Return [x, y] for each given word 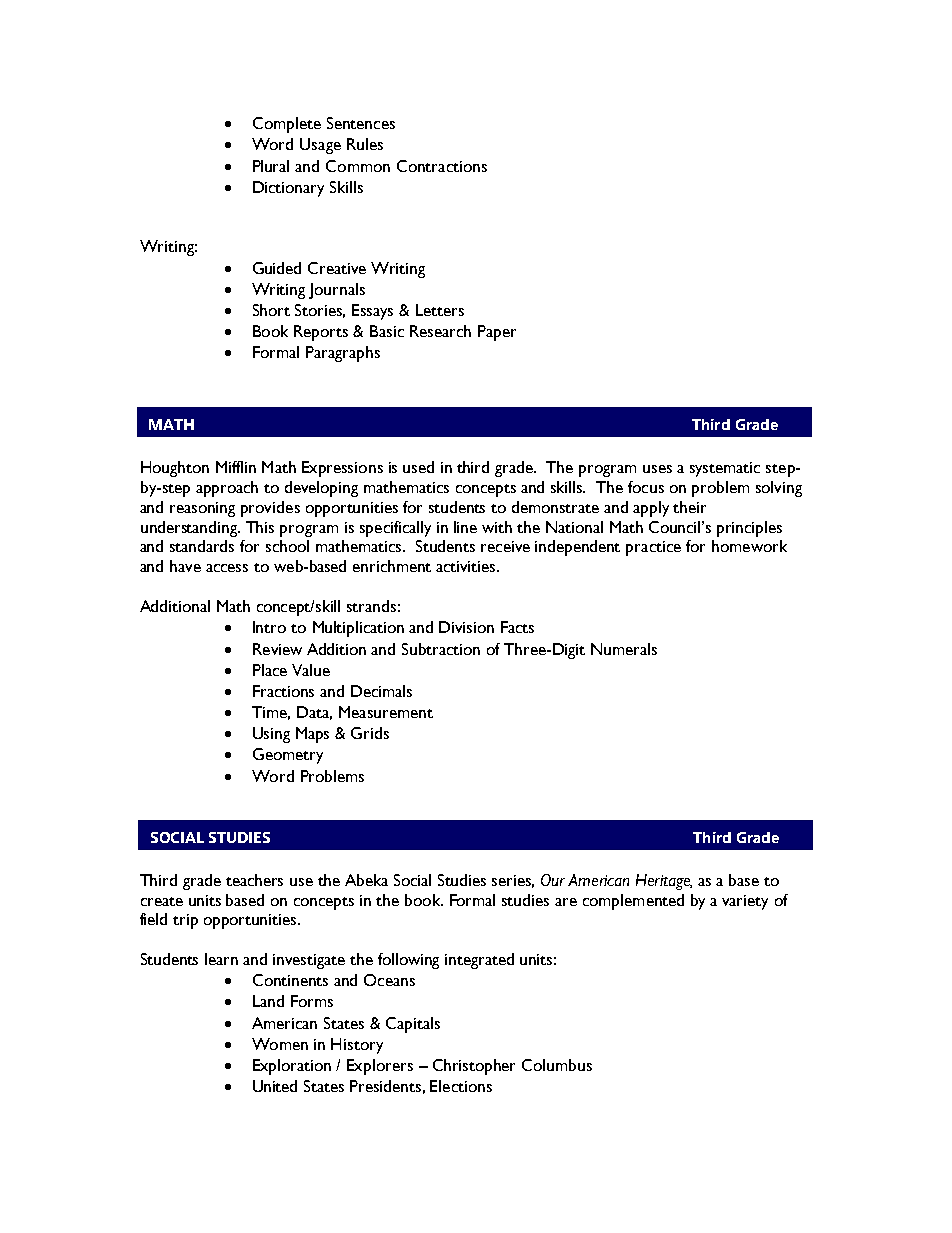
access [227, 568]
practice [653, 548]
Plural [271, 166]
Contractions [442, 166]
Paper [497, 333]
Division [466, 627]
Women [280, 1044]
